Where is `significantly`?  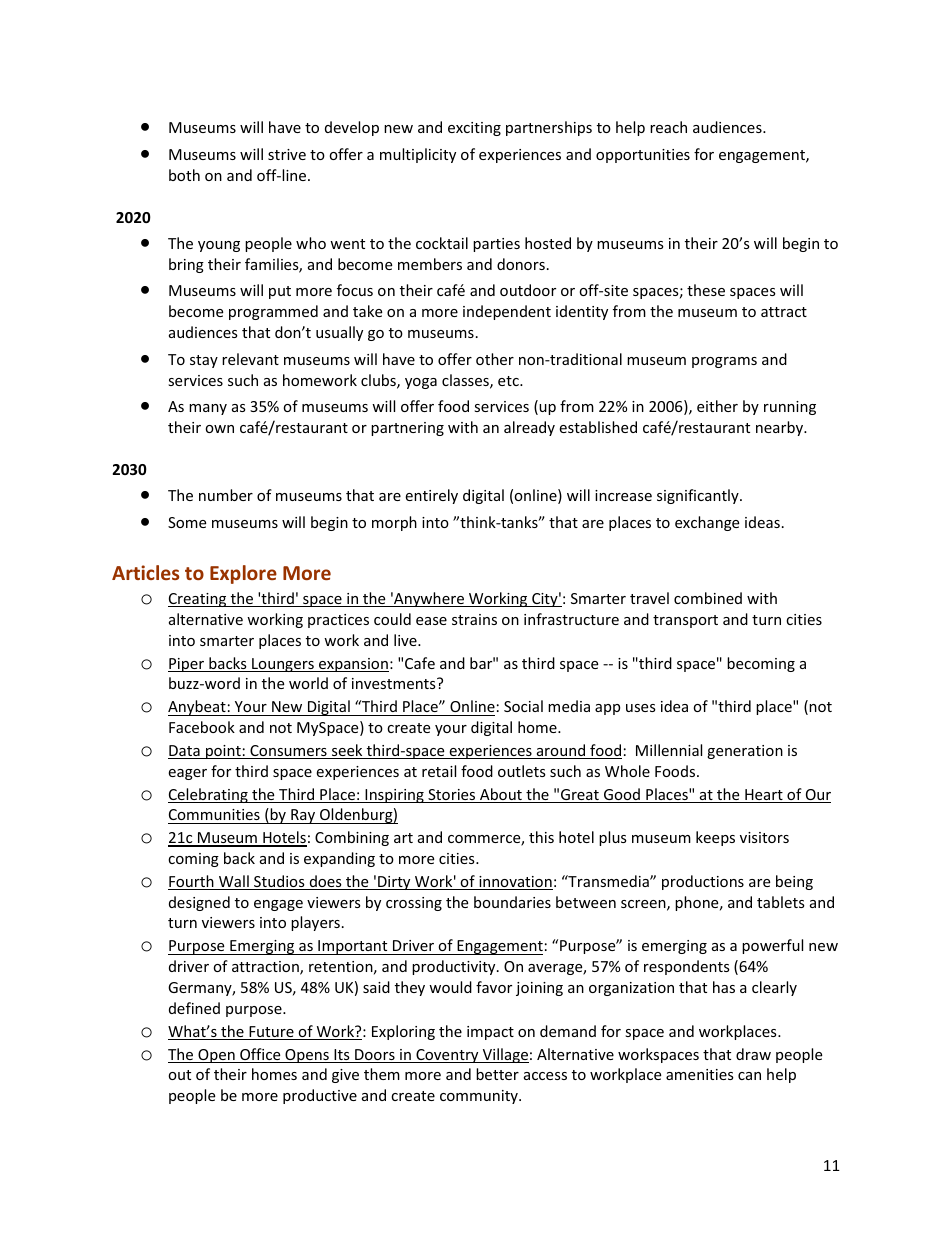 significantly is located at coordinates (699, 496).
